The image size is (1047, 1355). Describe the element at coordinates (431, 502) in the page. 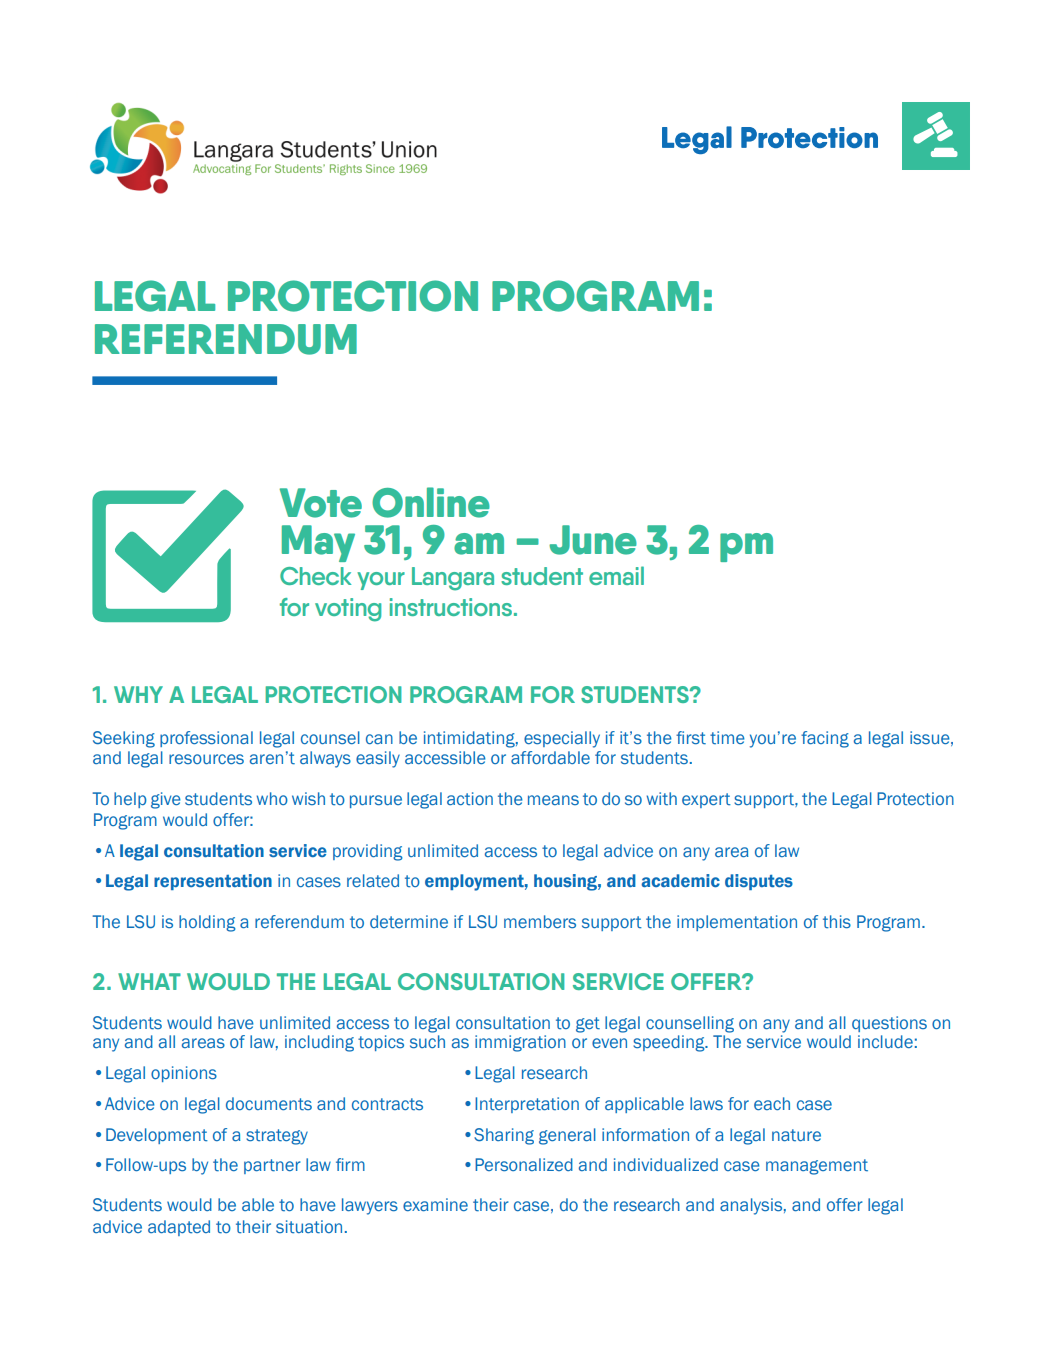

I see `Online` at that location.
